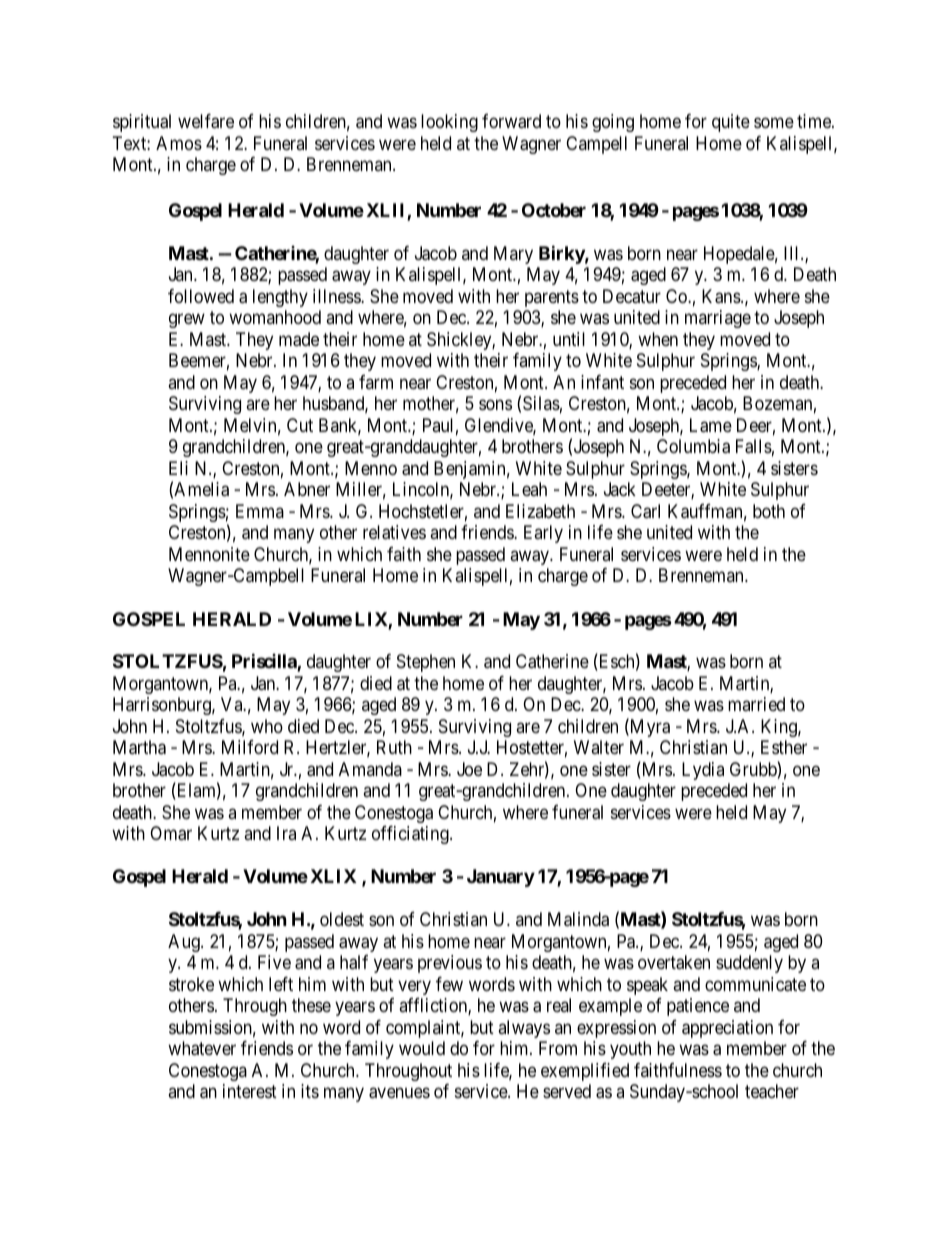 The image size is (952, 1233). I want to click on Stephen, so click(426, 663).
